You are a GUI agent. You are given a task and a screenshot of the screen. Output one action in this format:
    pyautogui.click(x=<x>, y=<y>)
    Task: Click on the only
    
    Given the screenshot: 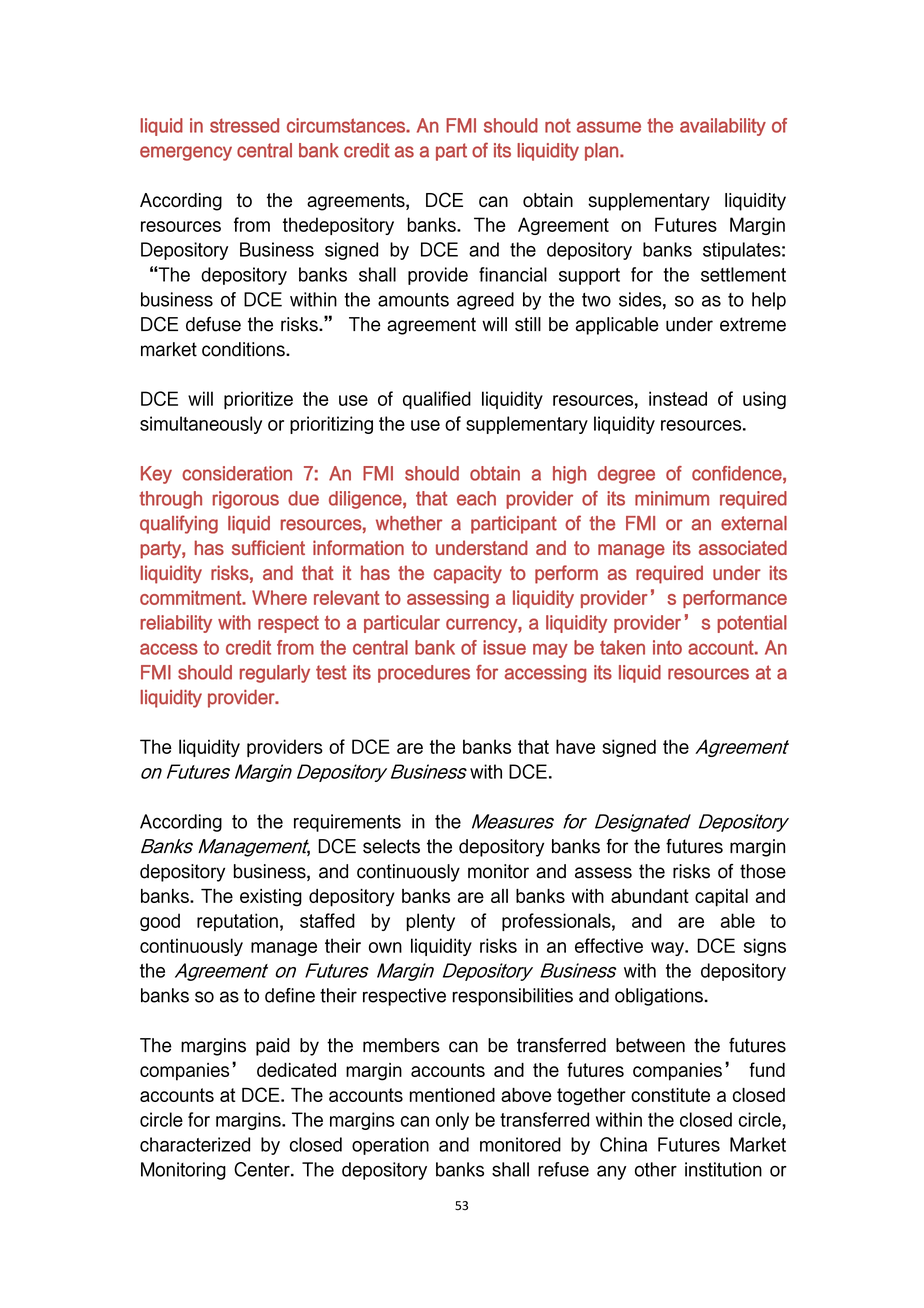 What is the action you would take?
    pyautogui.click(x=452, y=1121)
